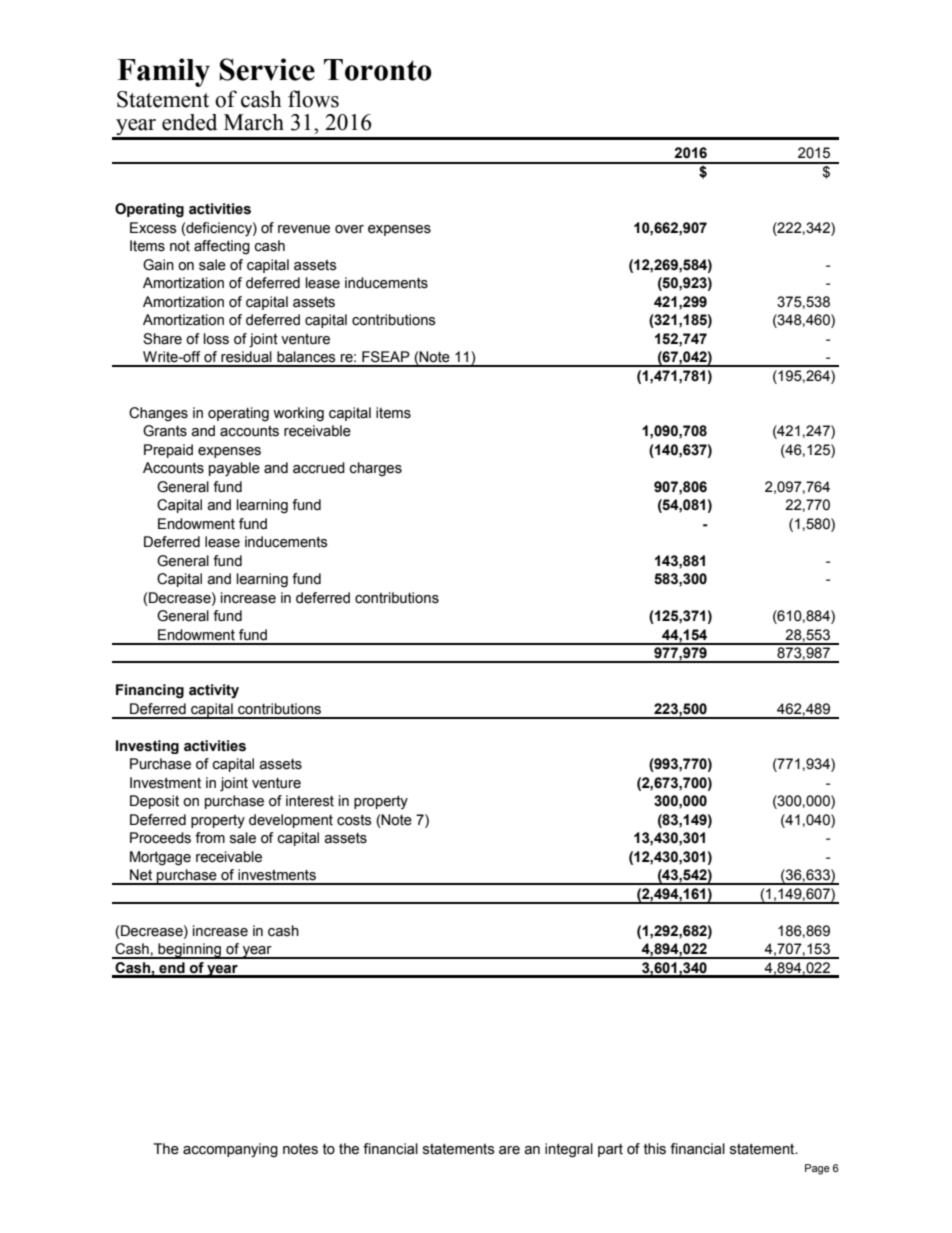 The width and height of the page is (952, 1233). Describe the element at coordinates (210, 838) in the page. I see `from` at that location.
